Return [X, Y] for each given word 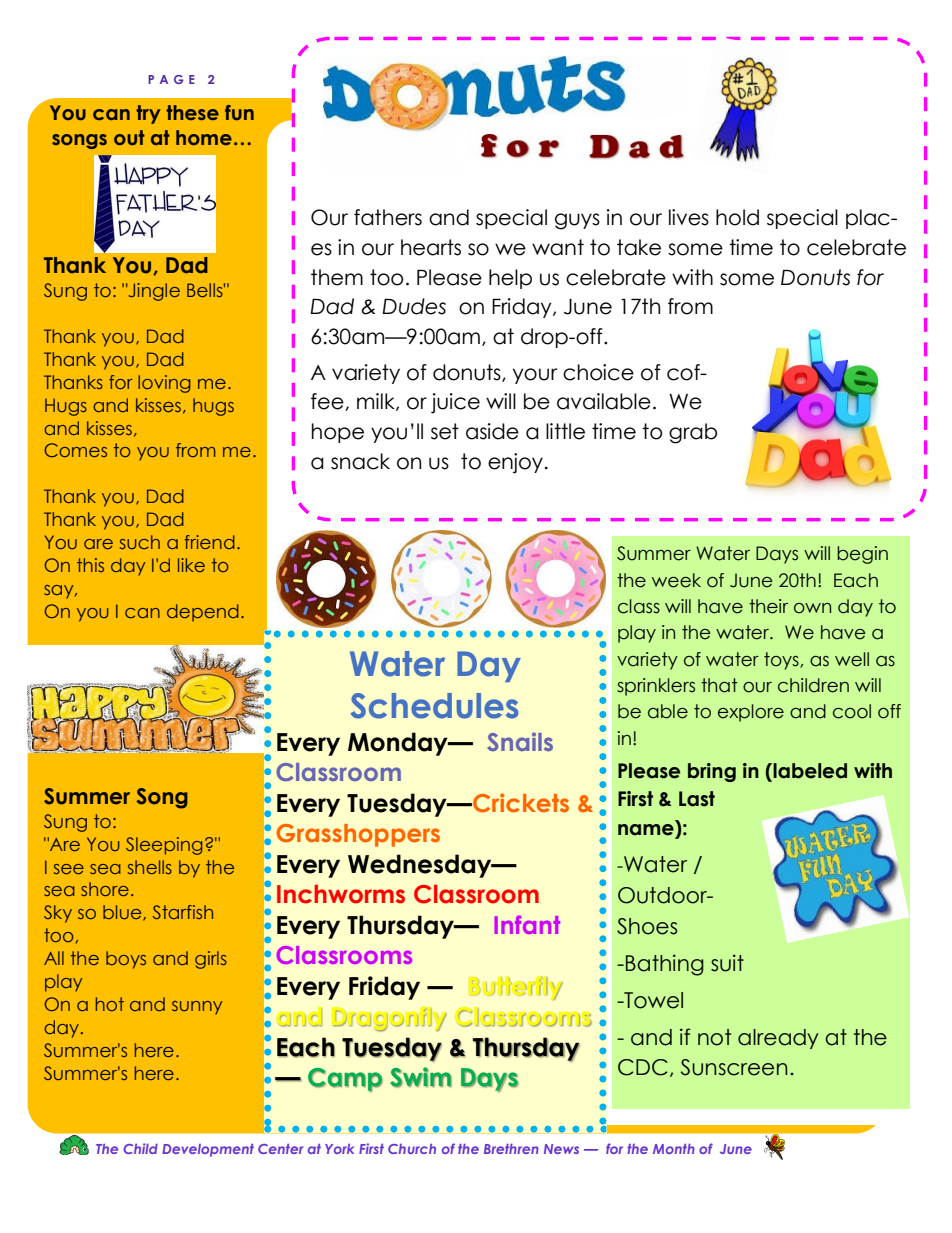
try [148, 114]
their [768, 606]
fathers [388, 217]
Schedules [434, 706]
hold [737, 217]
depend [203, 613]
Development [208, 1150]
